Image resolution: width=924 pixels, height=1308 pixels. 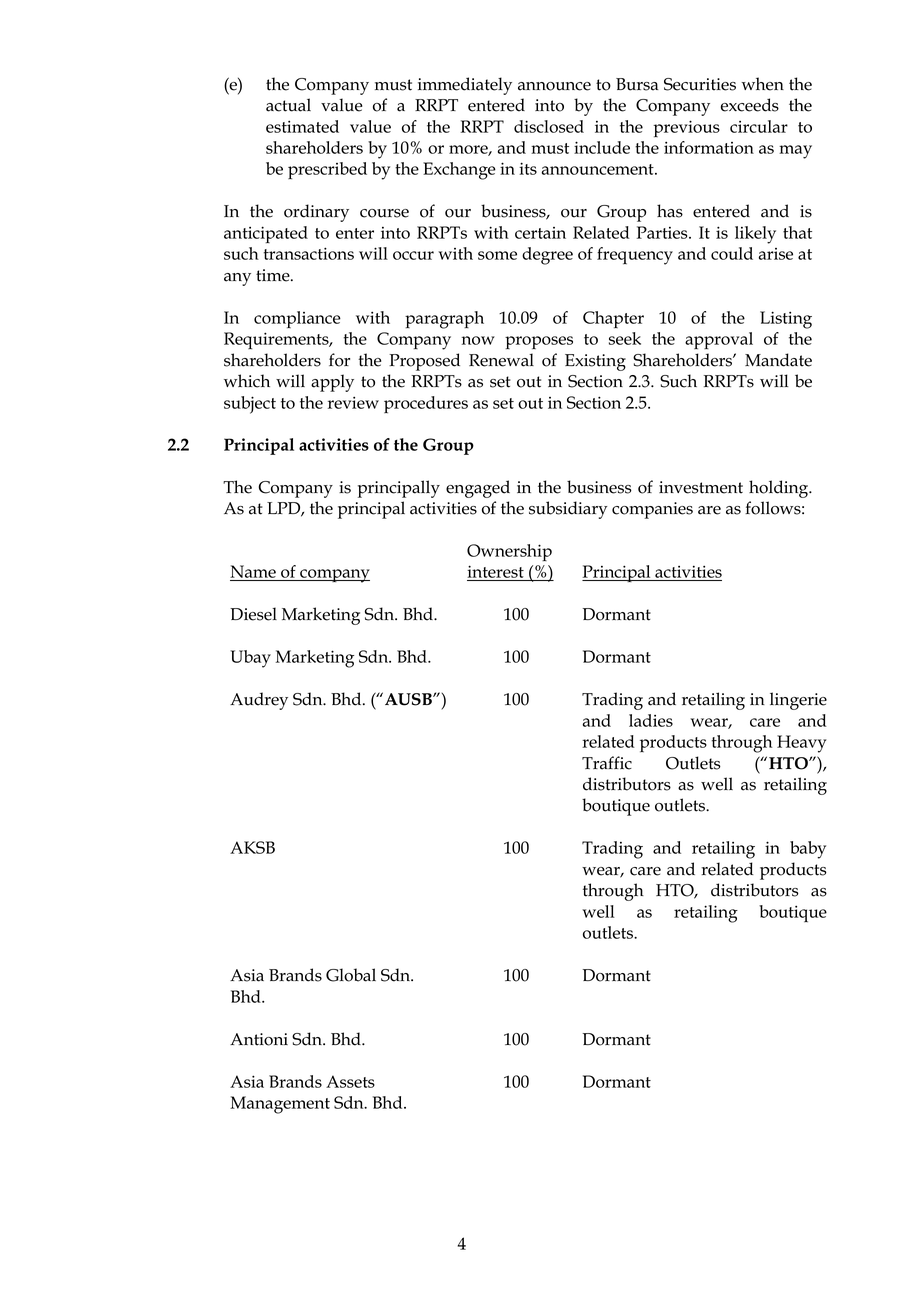 I want to click on Global, so click(x=351, y=975).
